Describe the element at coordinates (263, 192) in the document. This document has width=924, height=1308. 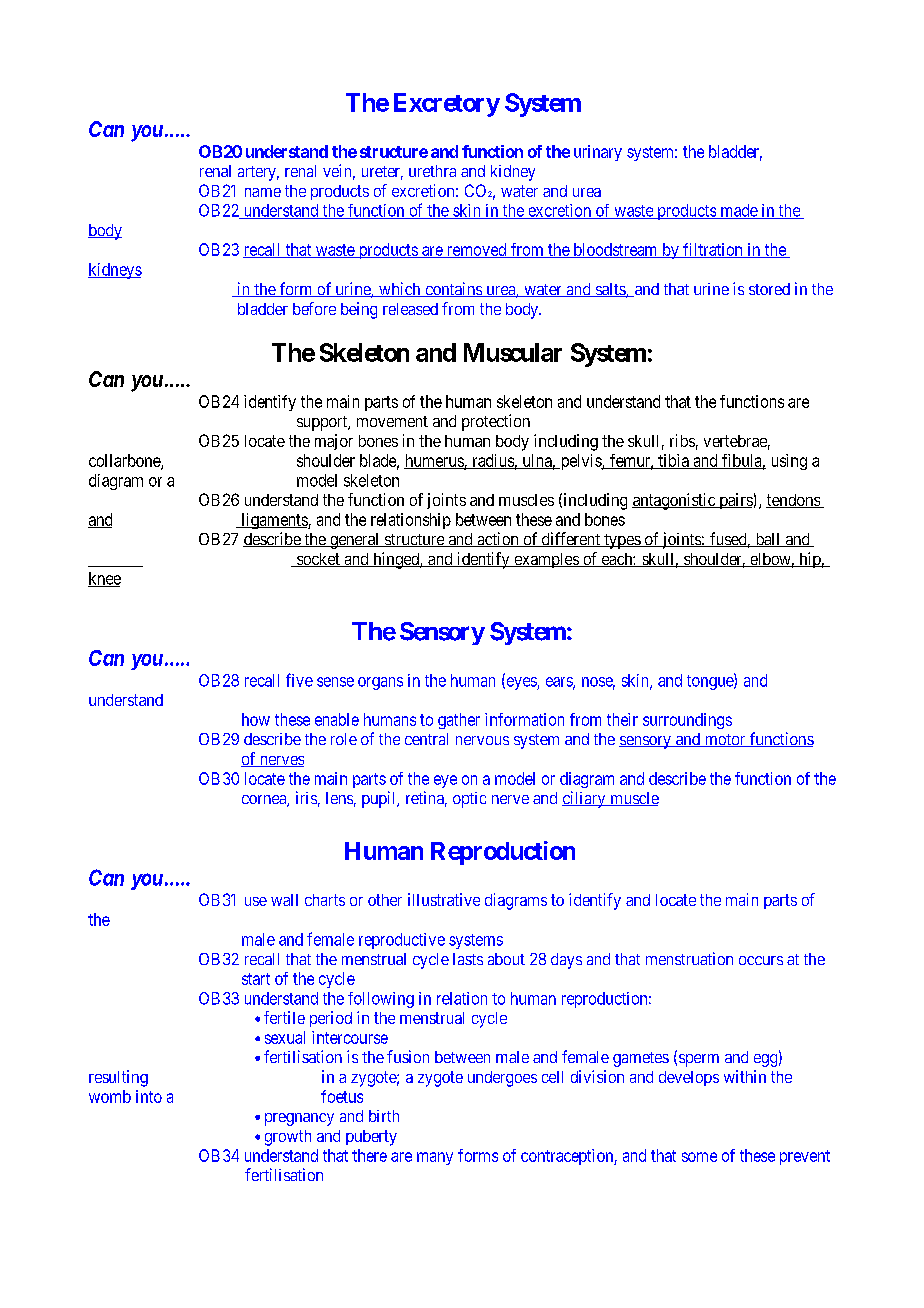
I see `name` at that location.
